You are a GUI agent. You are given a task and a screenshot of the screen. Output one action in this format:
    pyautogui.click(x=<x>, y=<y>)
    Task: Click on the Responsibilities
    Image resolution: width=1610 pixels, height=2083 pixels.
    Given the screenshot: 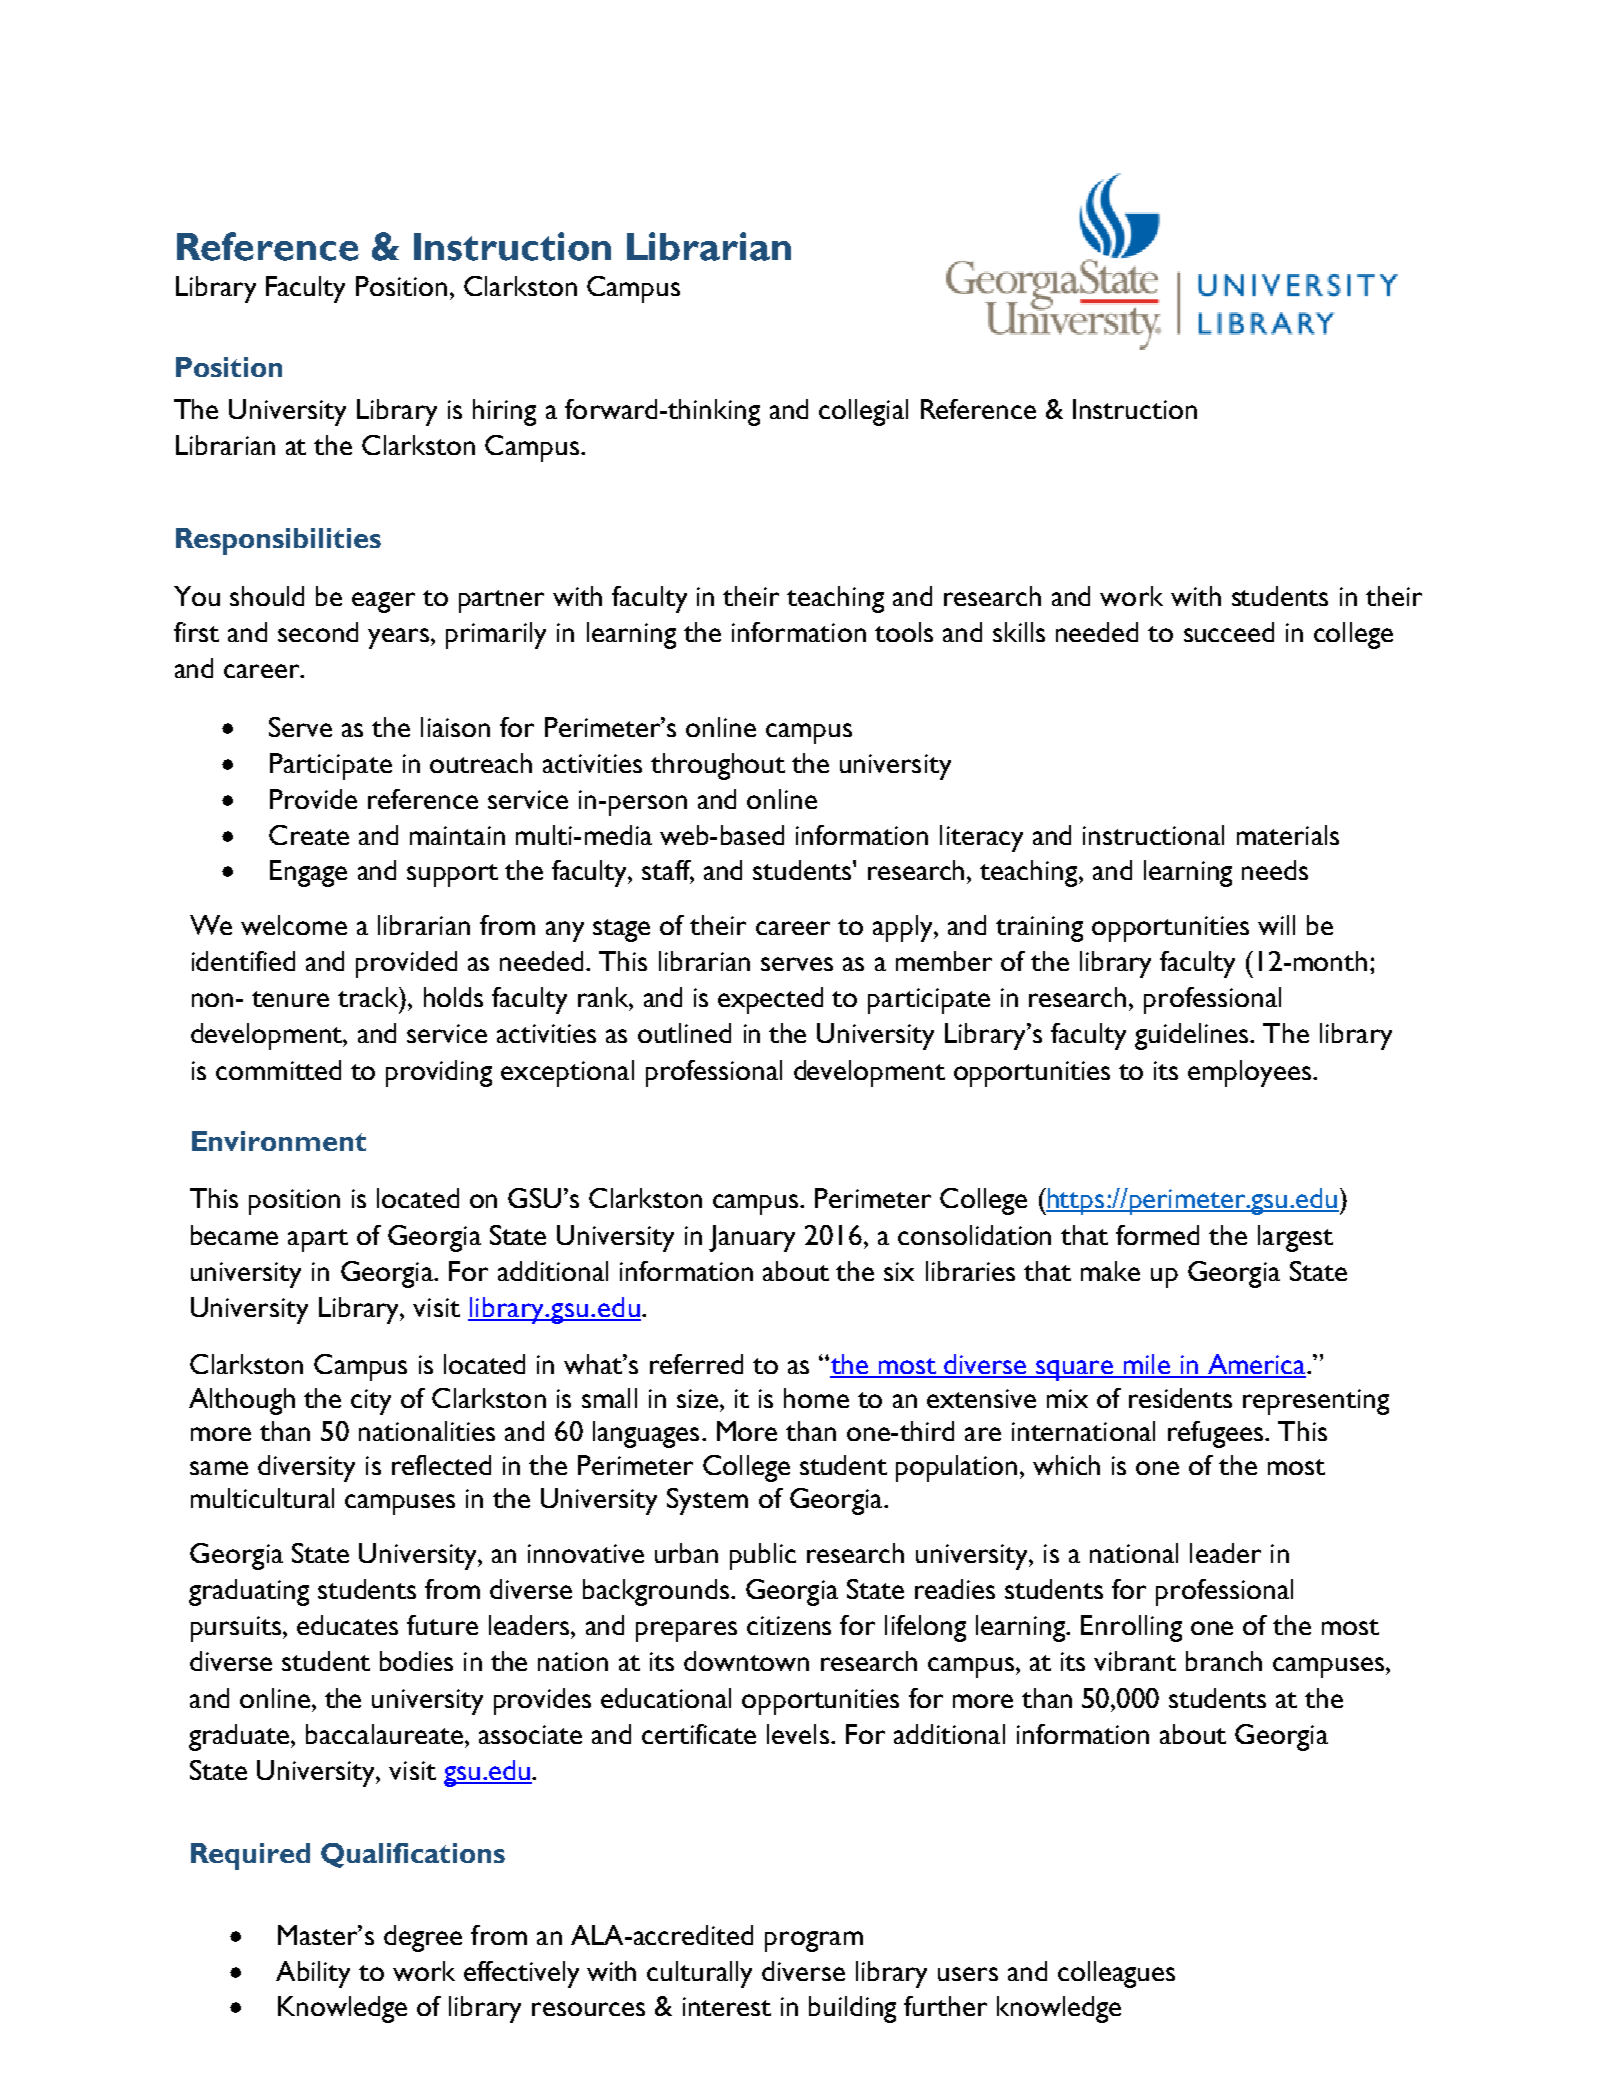 What is the action you would take?
    pyautogui.click(x=278, y=541)
